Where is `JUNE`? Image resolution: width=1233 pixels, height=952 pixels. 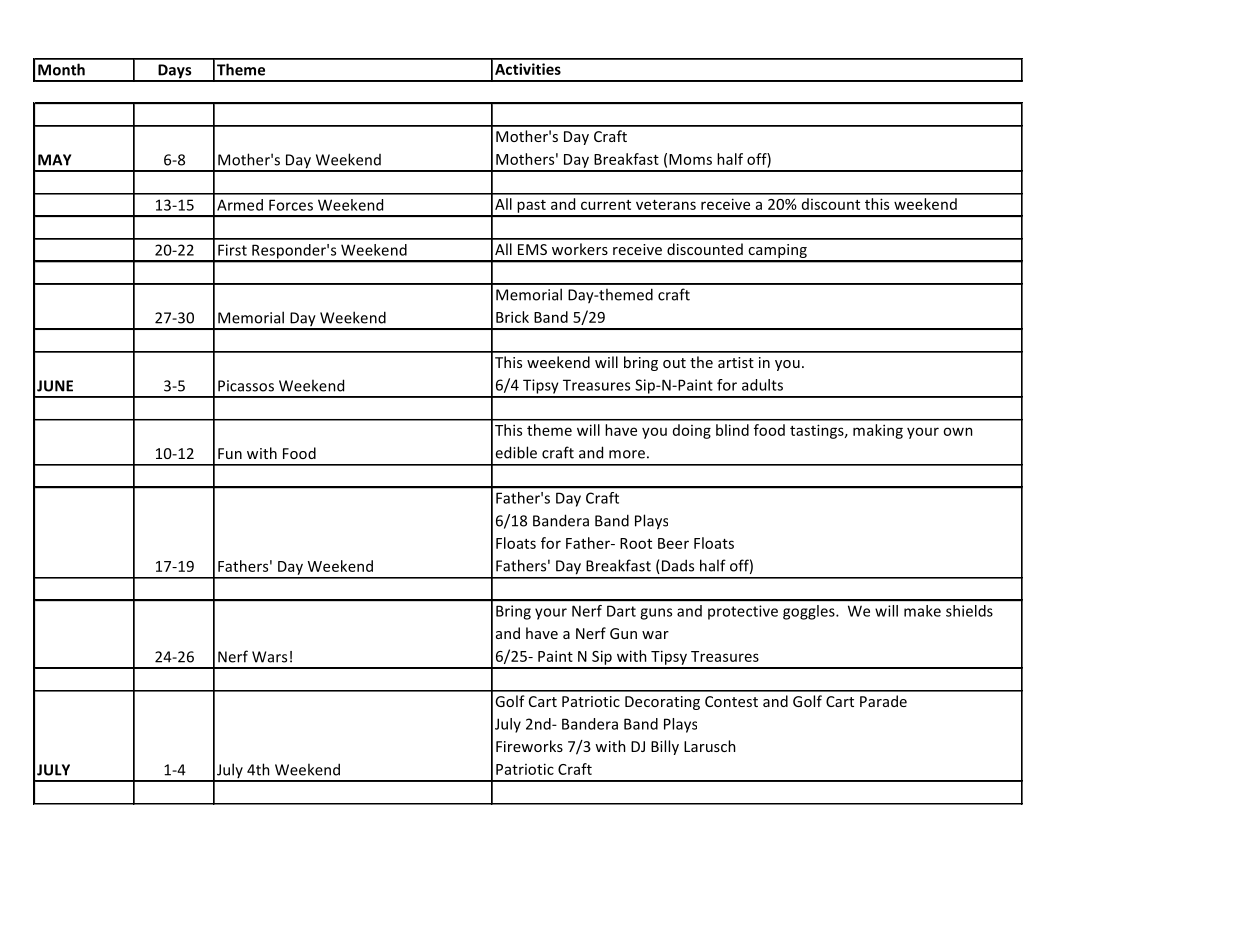
JUNE is located at coordinates (55, 386).
